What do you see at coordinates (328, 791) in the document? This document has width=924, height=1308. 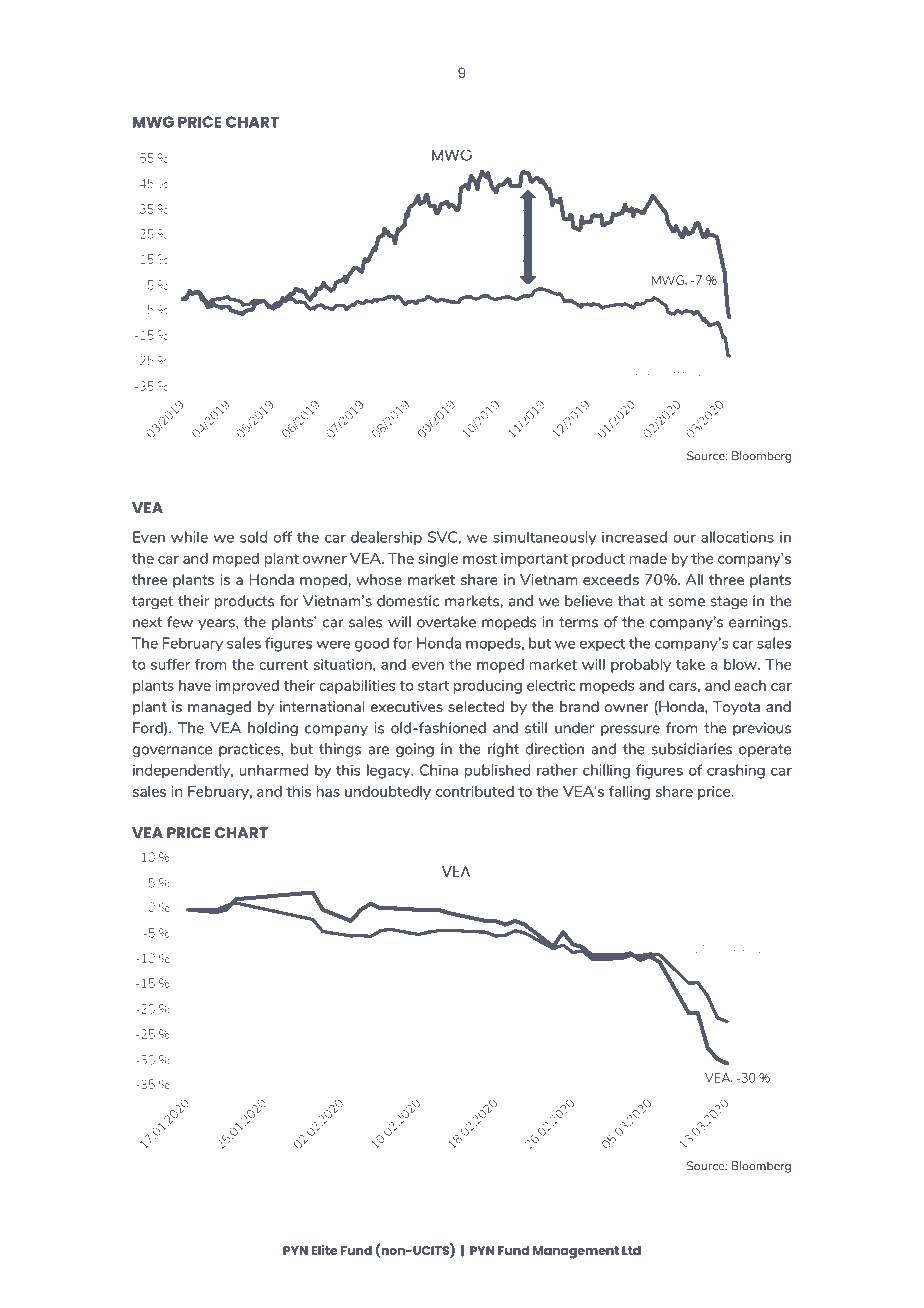 I see `has` at bounding box center [328, 791].
